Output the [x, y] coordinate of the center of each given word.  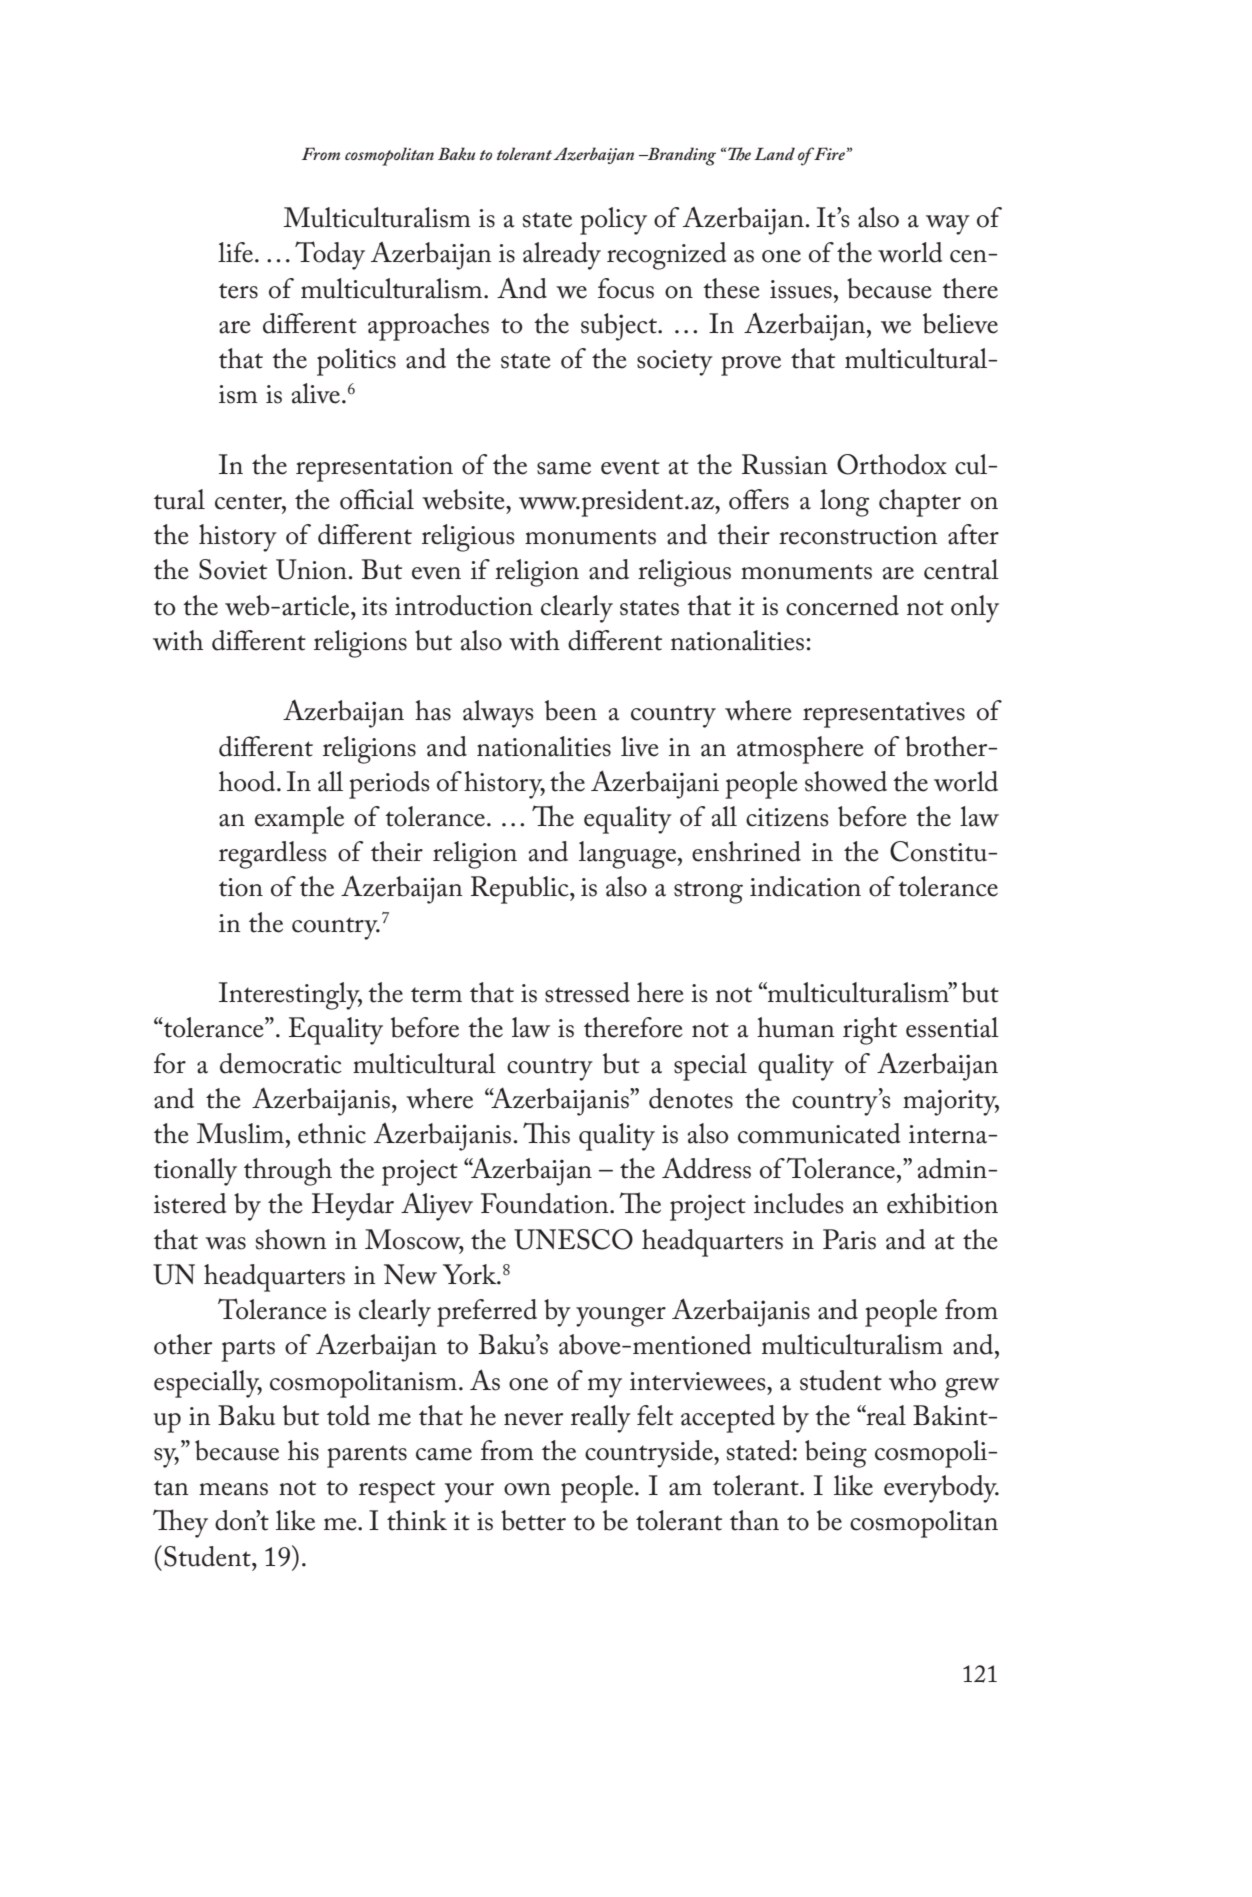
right [870, 1031]
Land [774, 153]
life [235, 252]
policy [613, 221]
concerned [842, 605]
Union [311, 569]
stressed [587, 992]
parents [367, 1456]
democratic [281, 1063]
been [571, 710]
